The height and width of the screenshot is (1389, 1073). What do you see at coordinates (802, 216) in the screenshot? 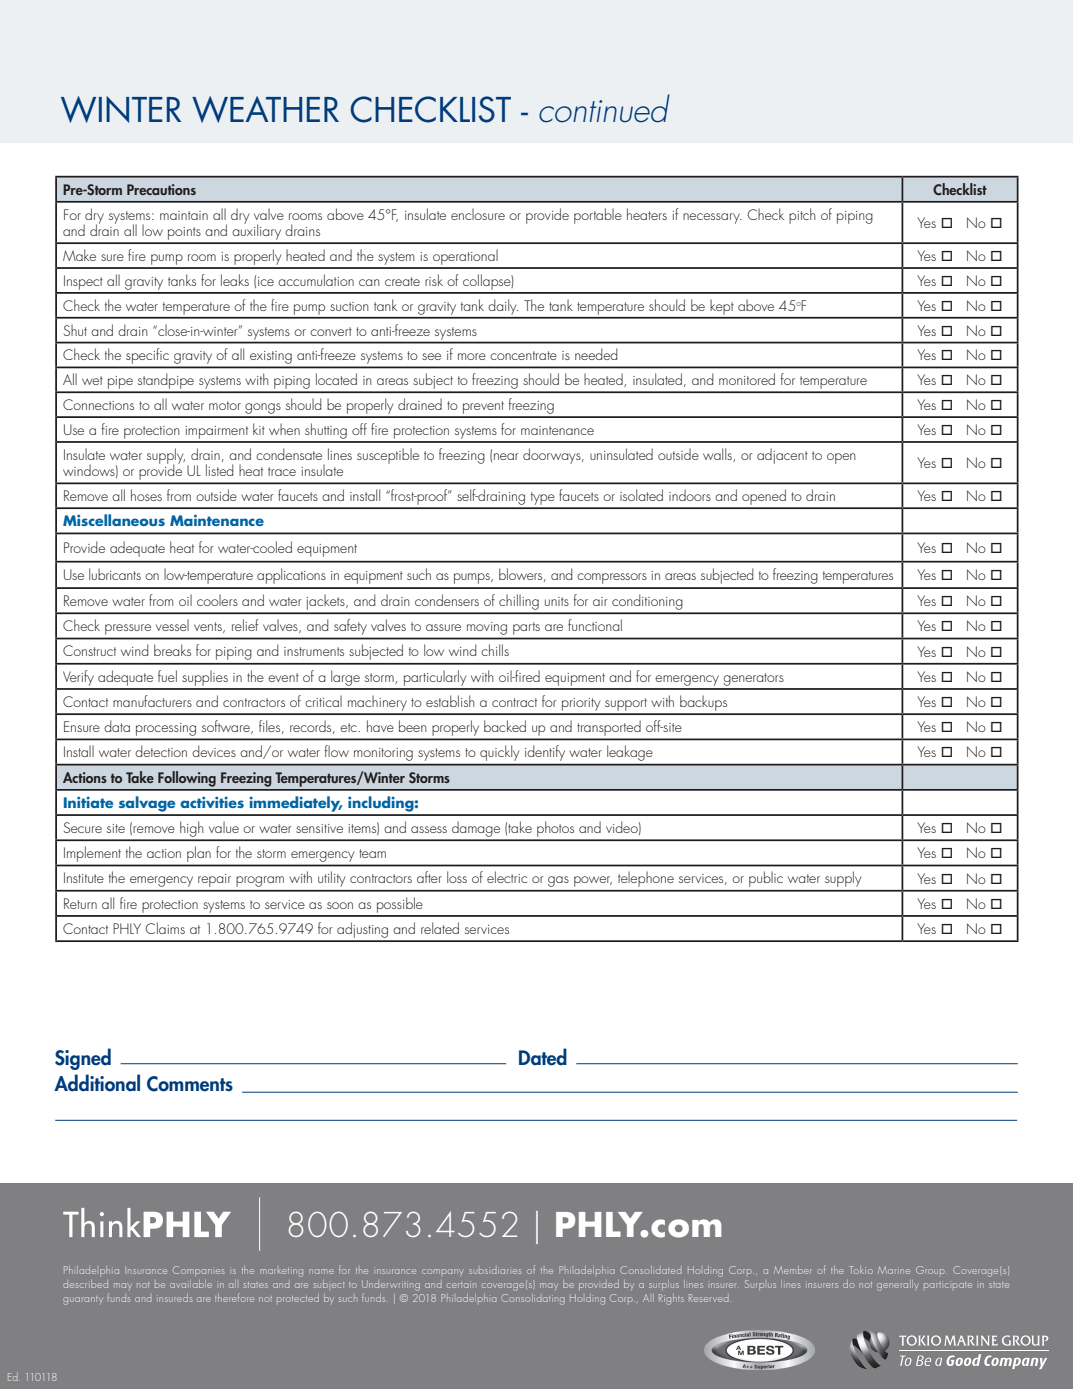
I see `pitch` at bounding box center [802, 216].
